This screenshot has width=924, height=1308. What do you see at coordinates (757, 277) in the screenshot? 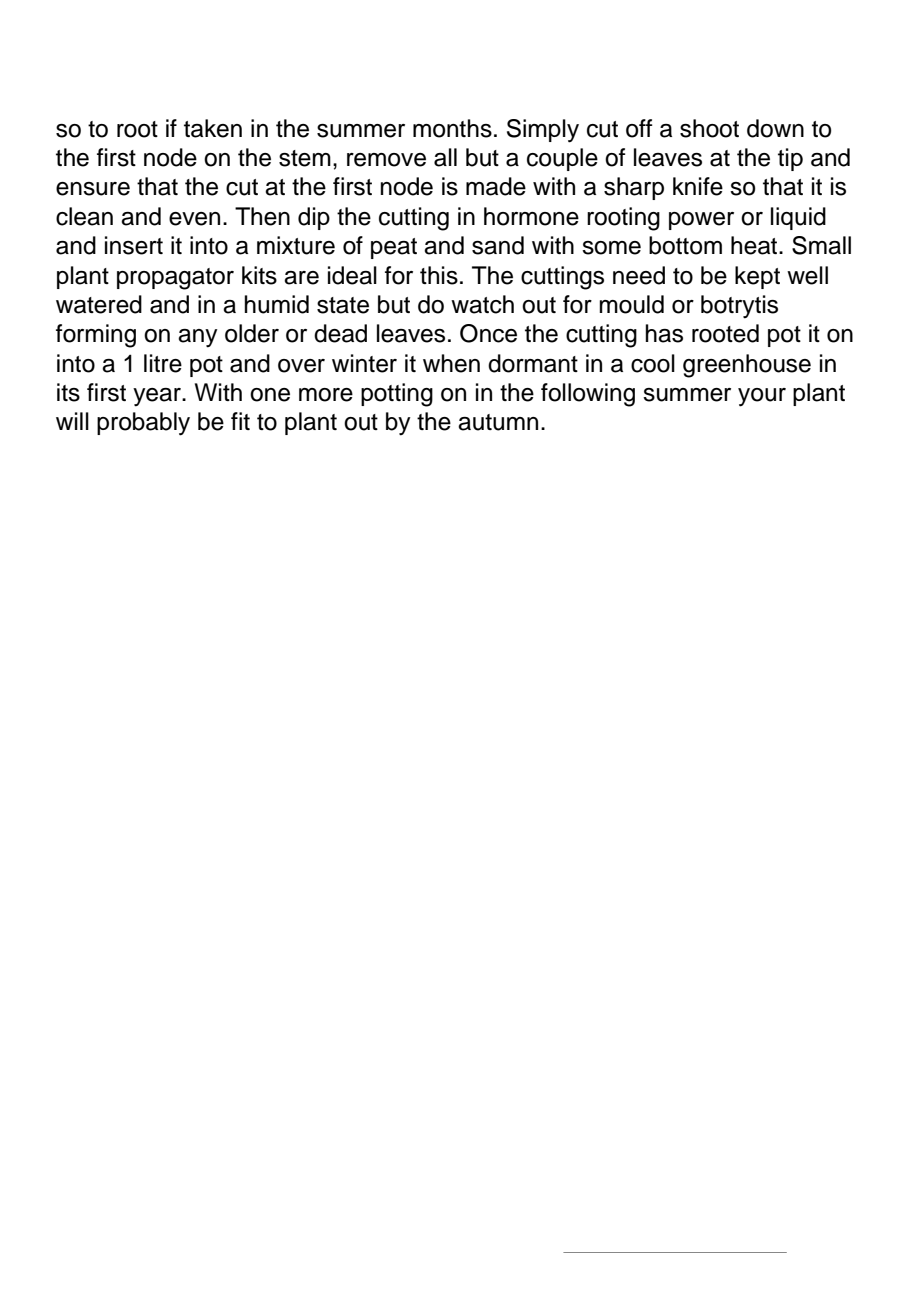
I see `kept` at bounding box center [757, 277].
